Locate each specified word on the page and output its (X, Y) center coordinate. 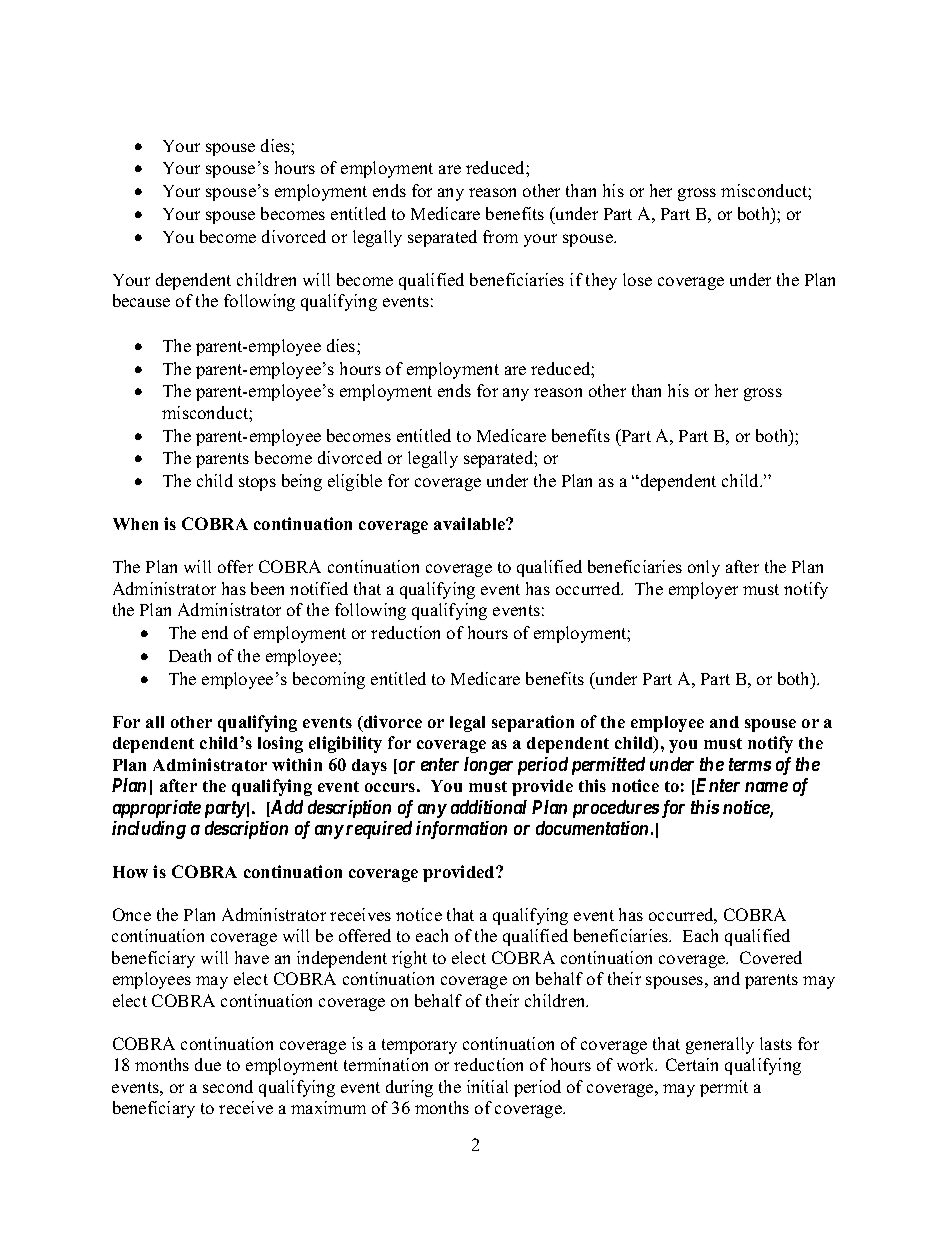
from (500, 236)
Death (190, 655)
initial (487, 1086)
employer (703, 590)
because (141, 300)
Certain (692, 1064)
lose (637, 279)
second (228, 1086)
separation (533, 723)
